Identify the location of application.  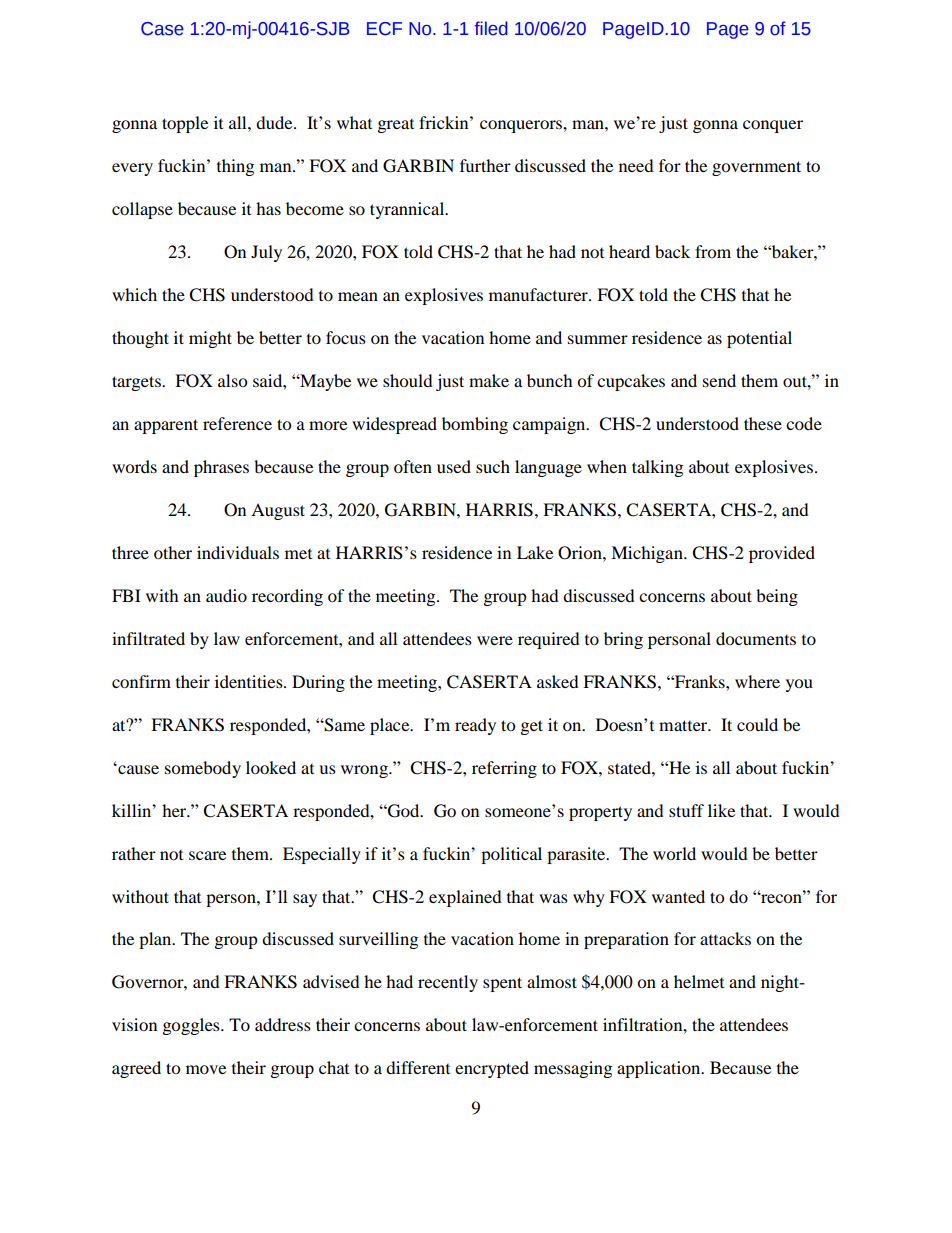
(660, 1069).
